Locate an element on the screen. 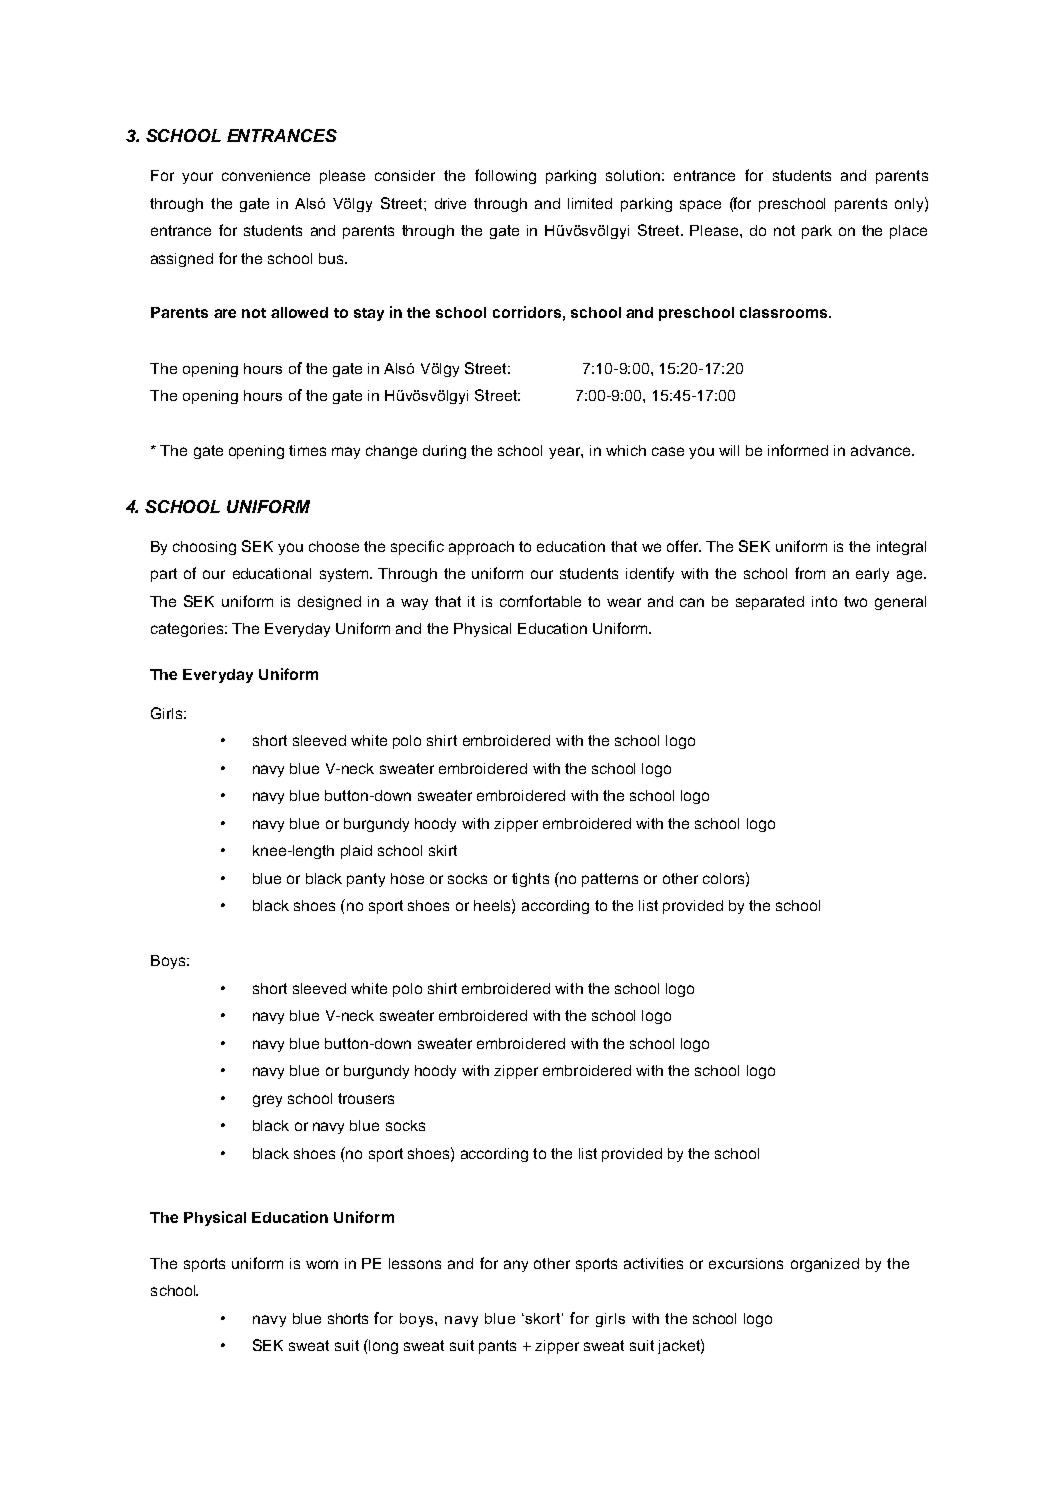  limited is located at coordinates (590, 203).
